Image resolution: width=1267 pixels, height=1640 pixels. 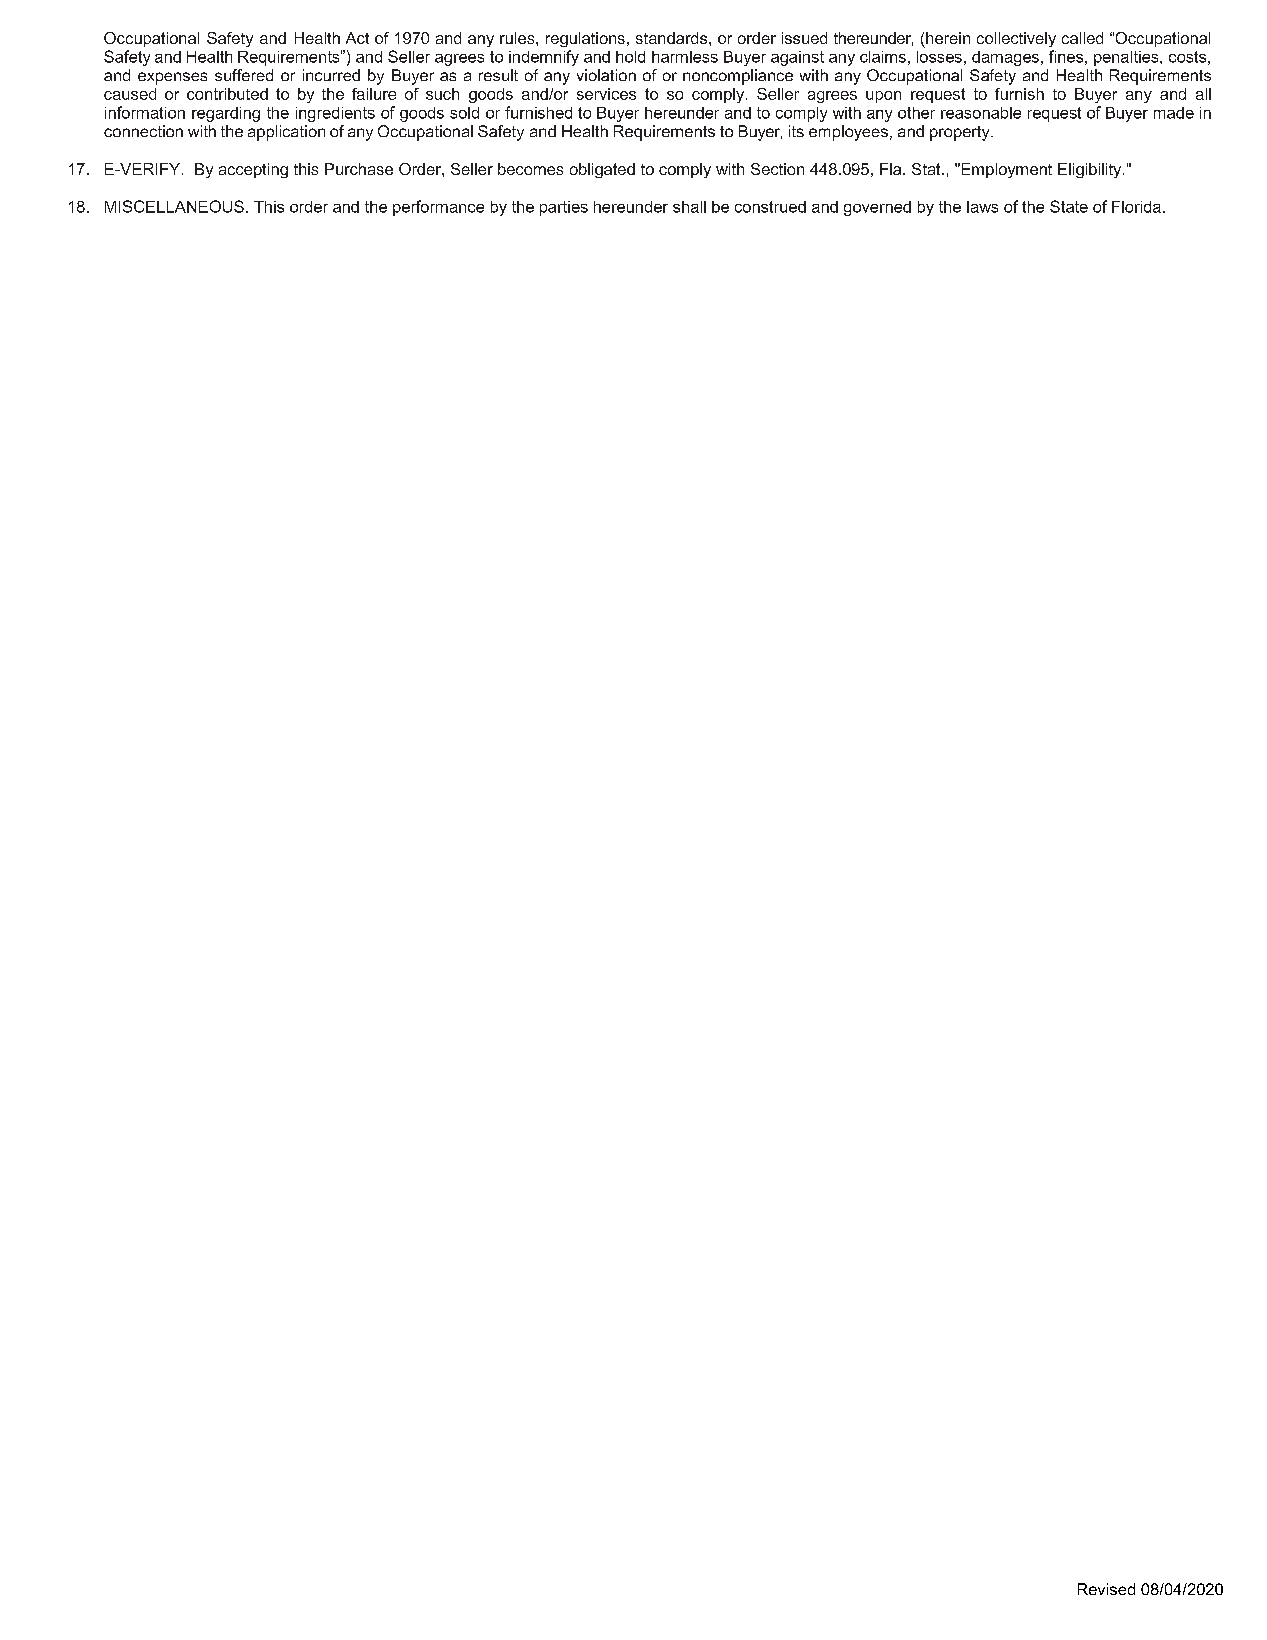 I want to click on suffered, so click(x=244, y=75).
